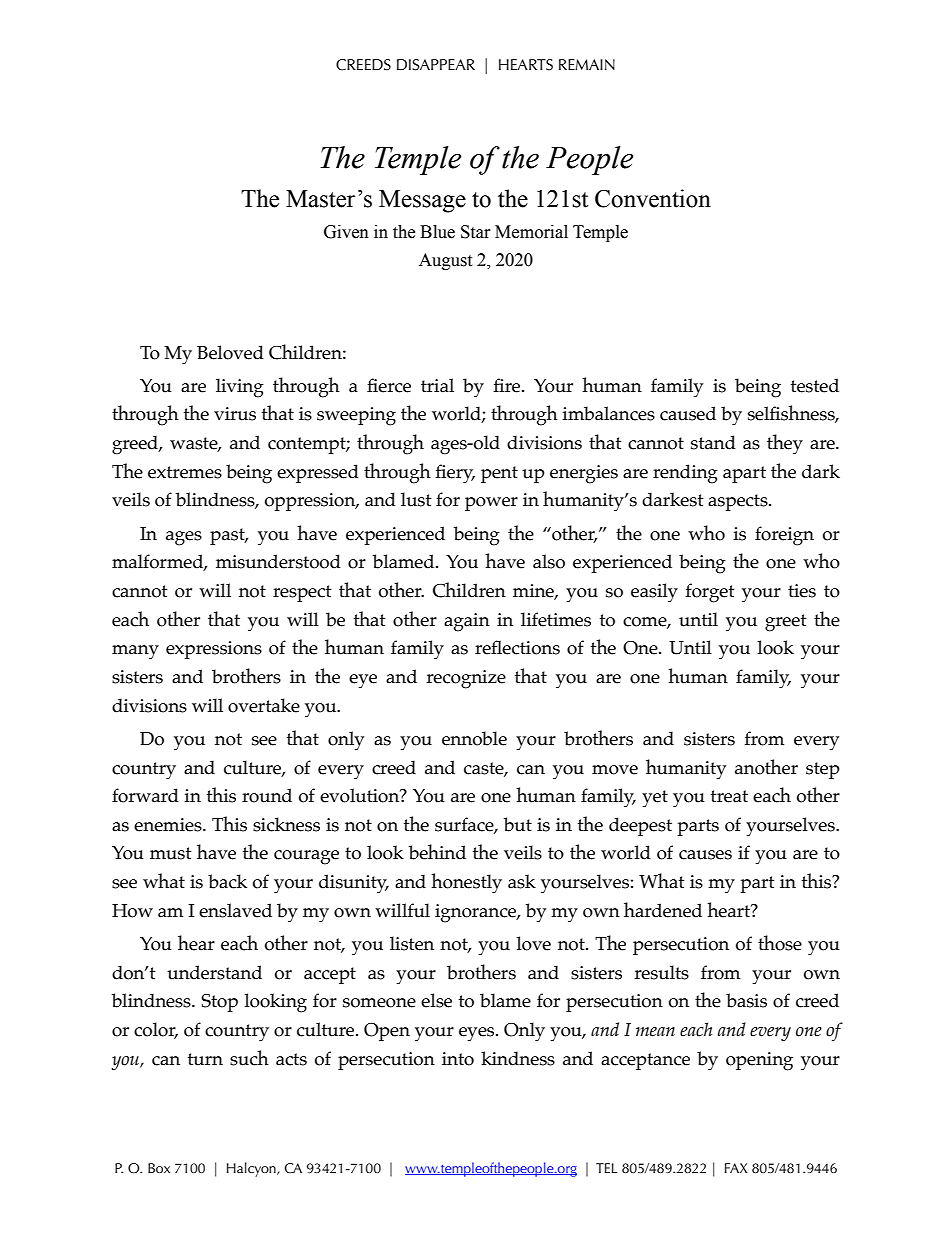  I want to click on Convention, so click(653, 198).
